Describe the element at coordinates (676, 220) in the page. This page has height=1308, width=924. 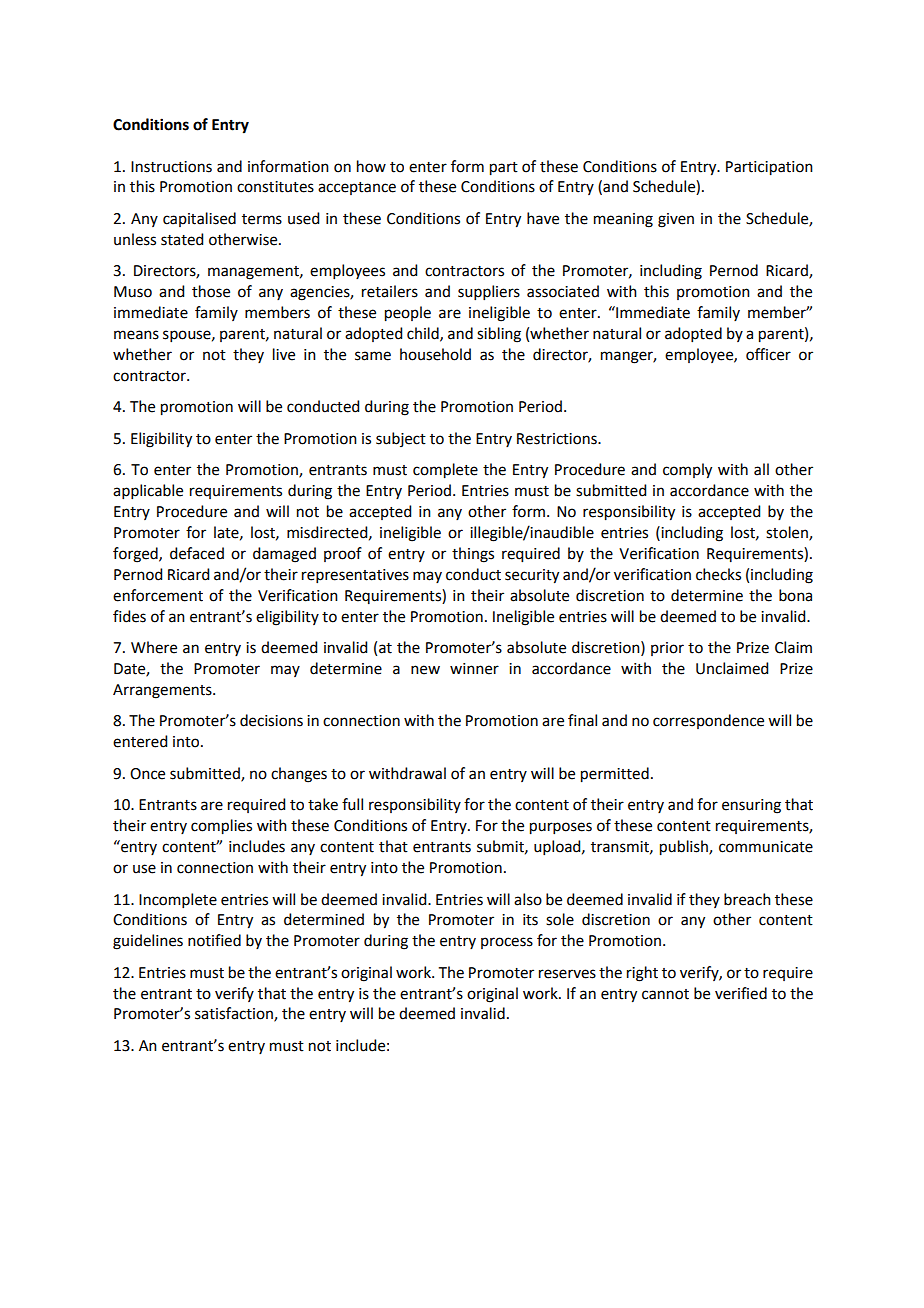
I see `given` at that location.
